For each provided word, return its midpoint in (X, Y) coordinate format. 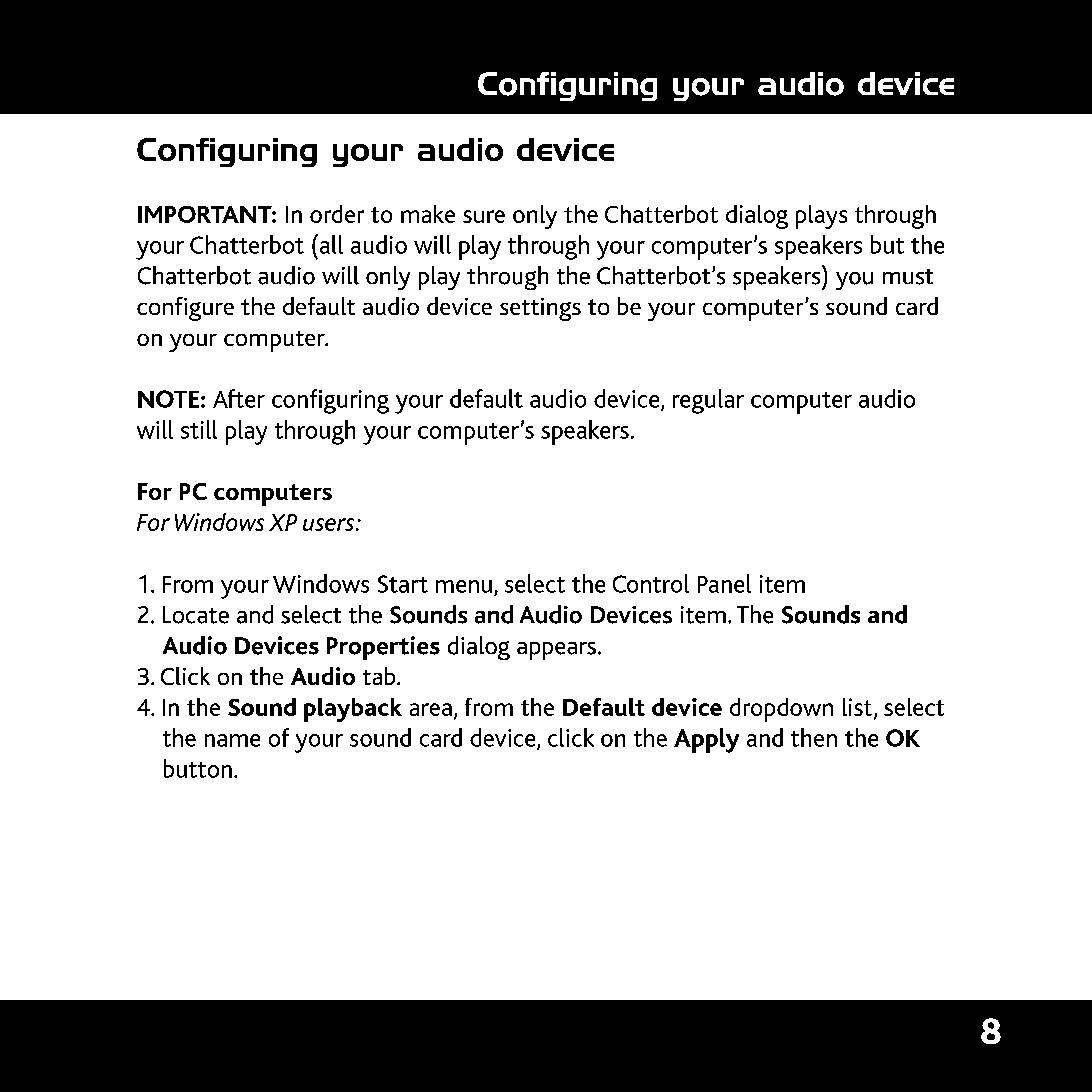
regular (708, 401)
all (330, 244)
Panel (724, 583)
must (908, 277)
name (232, 740)
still (199, 429)
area (431, 709)
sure (484, 216)
